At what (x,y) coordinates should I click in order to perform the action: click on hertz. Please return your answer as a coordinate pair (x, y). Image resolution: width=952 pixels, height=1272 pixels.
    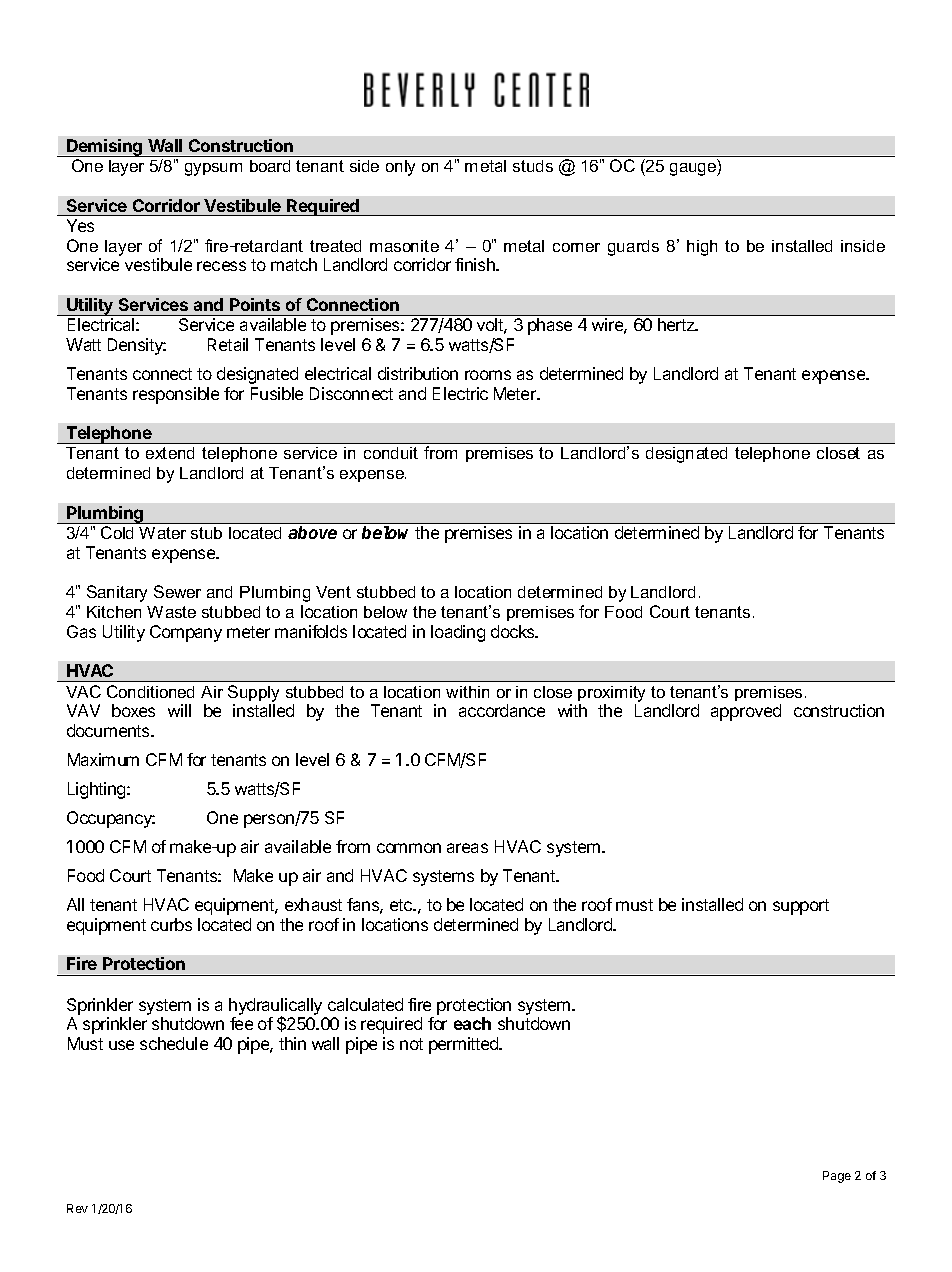
    Looking at the image, I should click on (677, 324).
